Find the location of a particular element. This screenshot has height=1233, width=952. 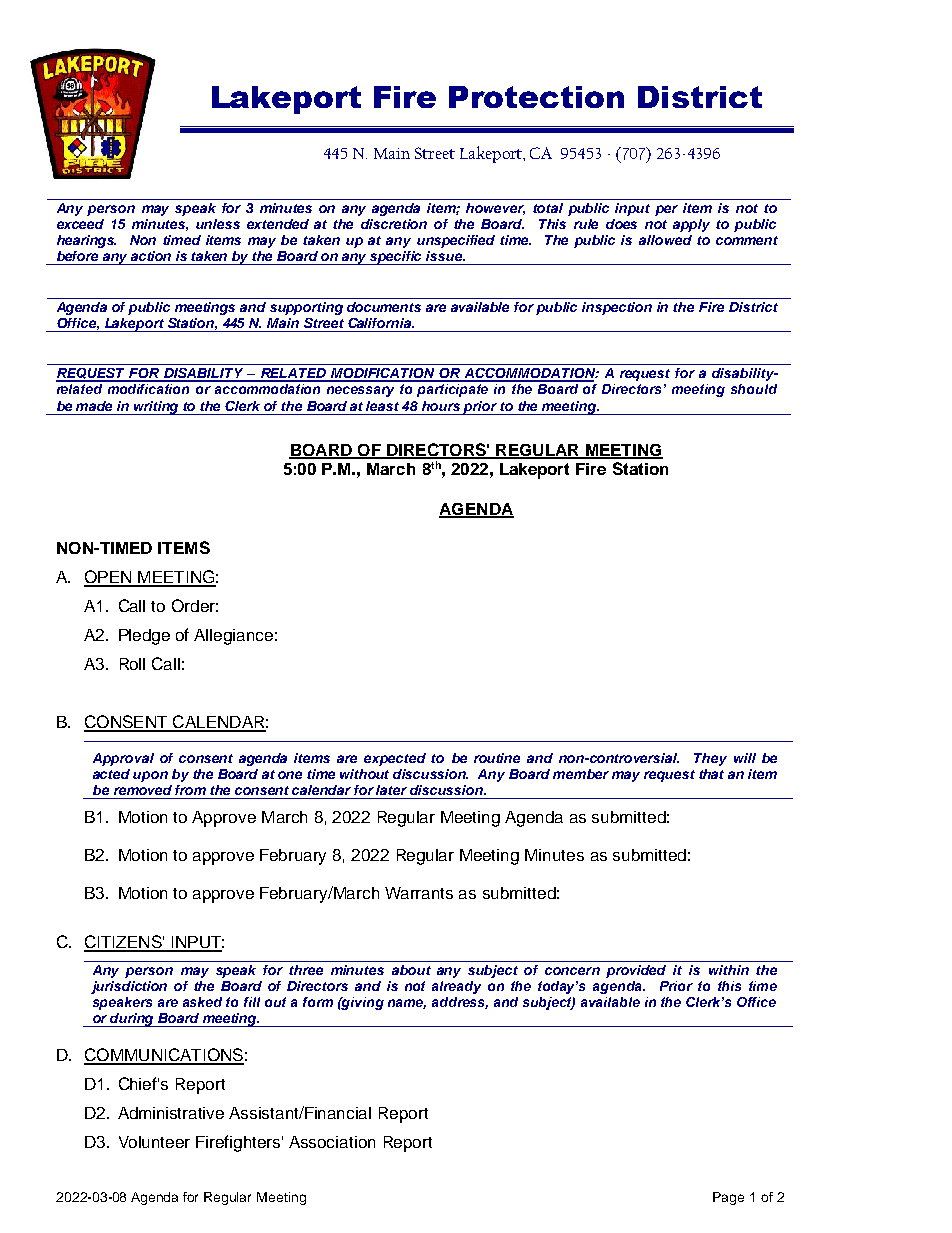

apply is located at coordinates (691, 225).
